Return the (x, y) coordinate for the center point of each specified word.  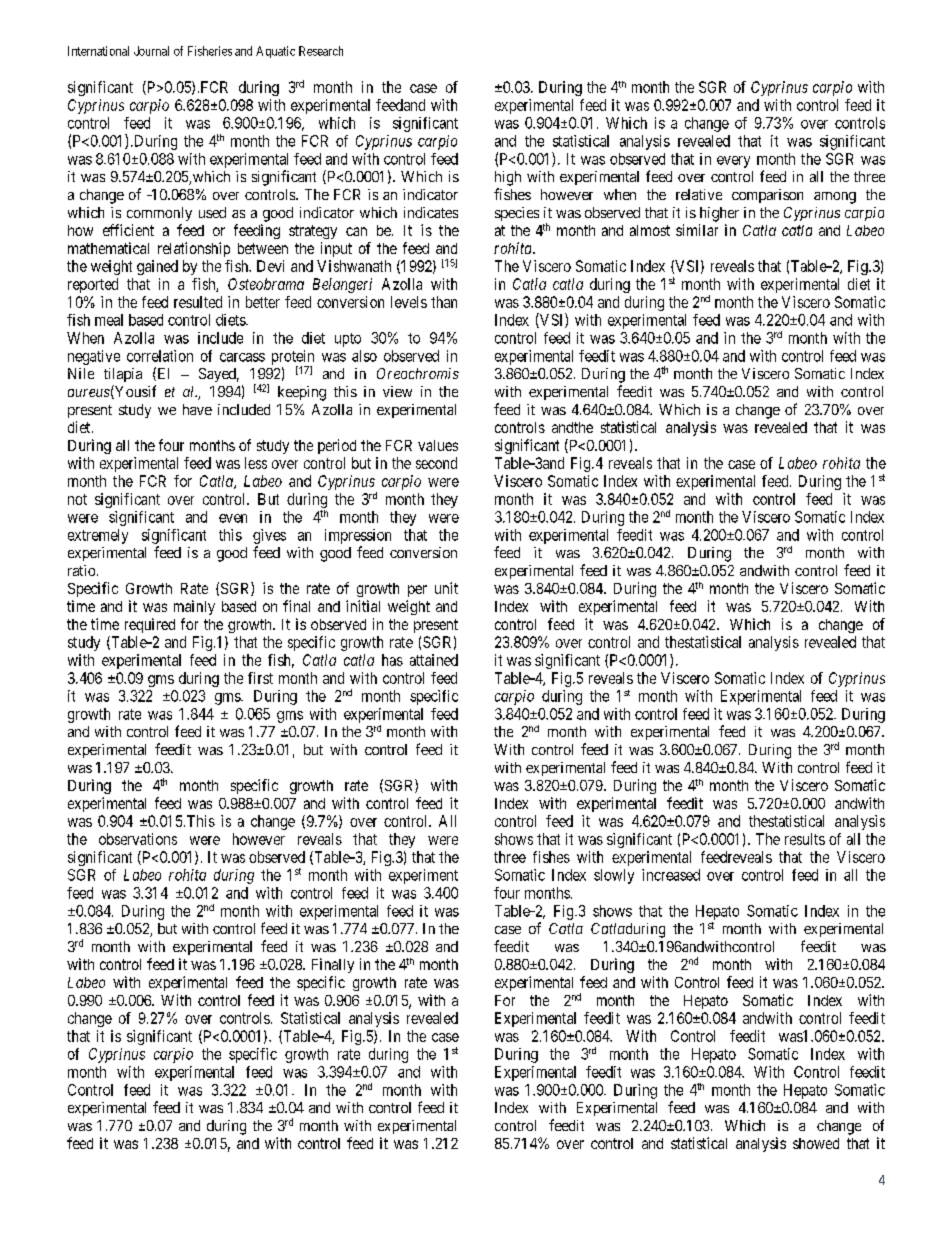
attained (434, 660)
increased (671, 875)
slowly (614, 876)
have (197, 409)
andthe (572, 427)
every (733, 162)
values (438, 445)
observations (138, 839)
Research (321, 51)
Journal (151, 51)
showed (816, 1143)
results (805, 839)
